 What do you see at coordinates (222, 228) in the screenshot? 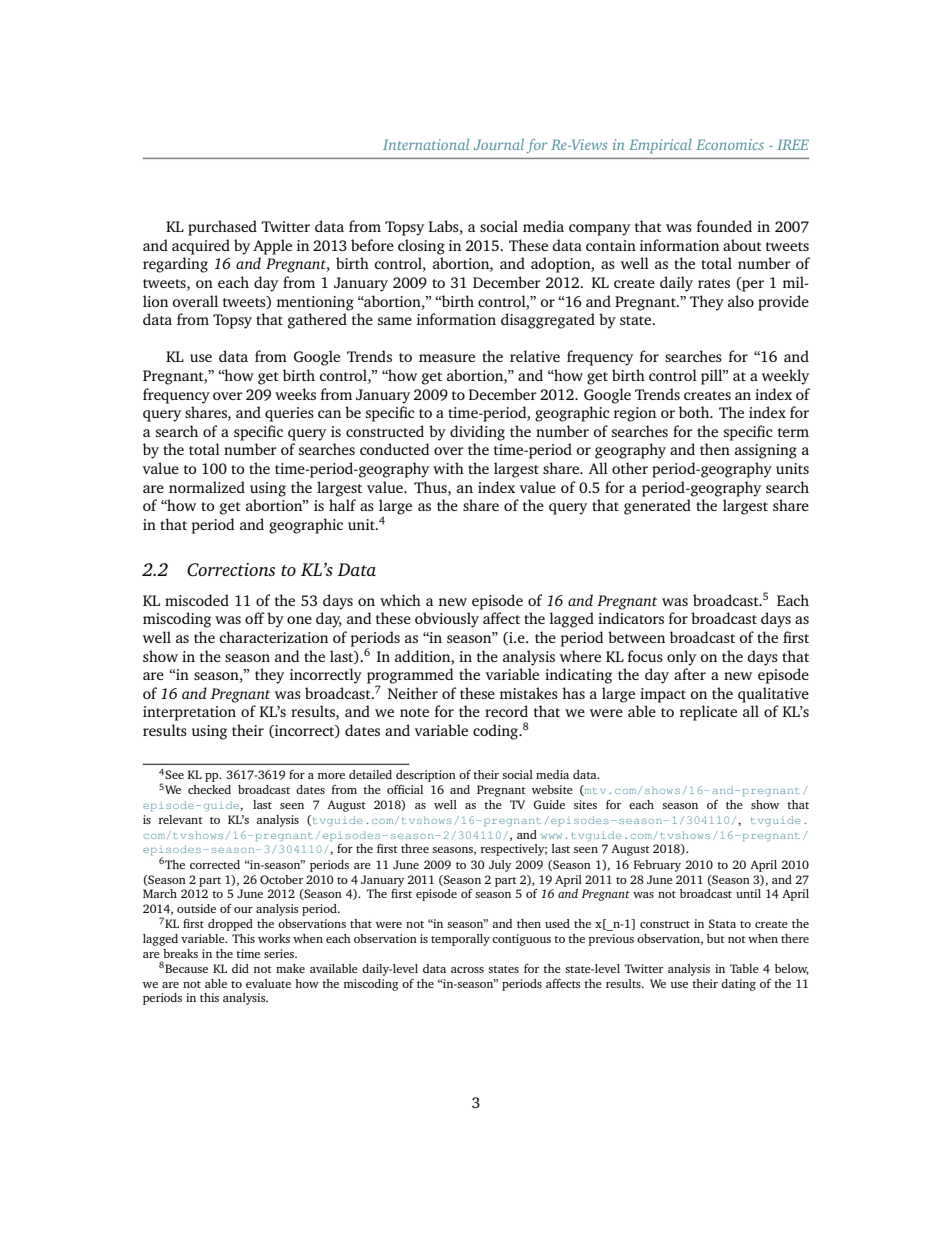
I see `purchased` at bounding box center [222, 228].
